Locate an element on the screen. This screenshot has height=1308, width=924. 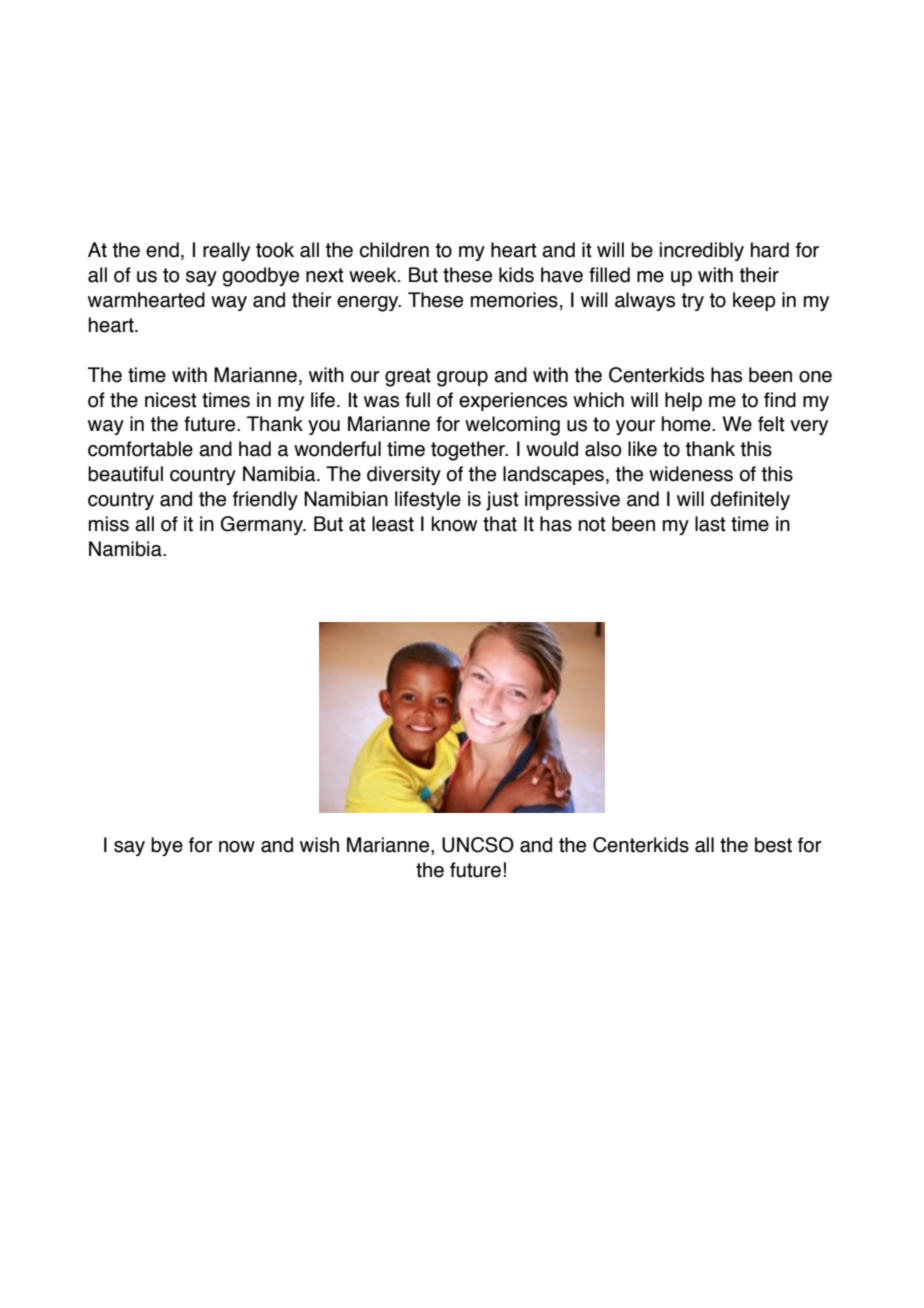
wish is located at coordinates (319, 845).
